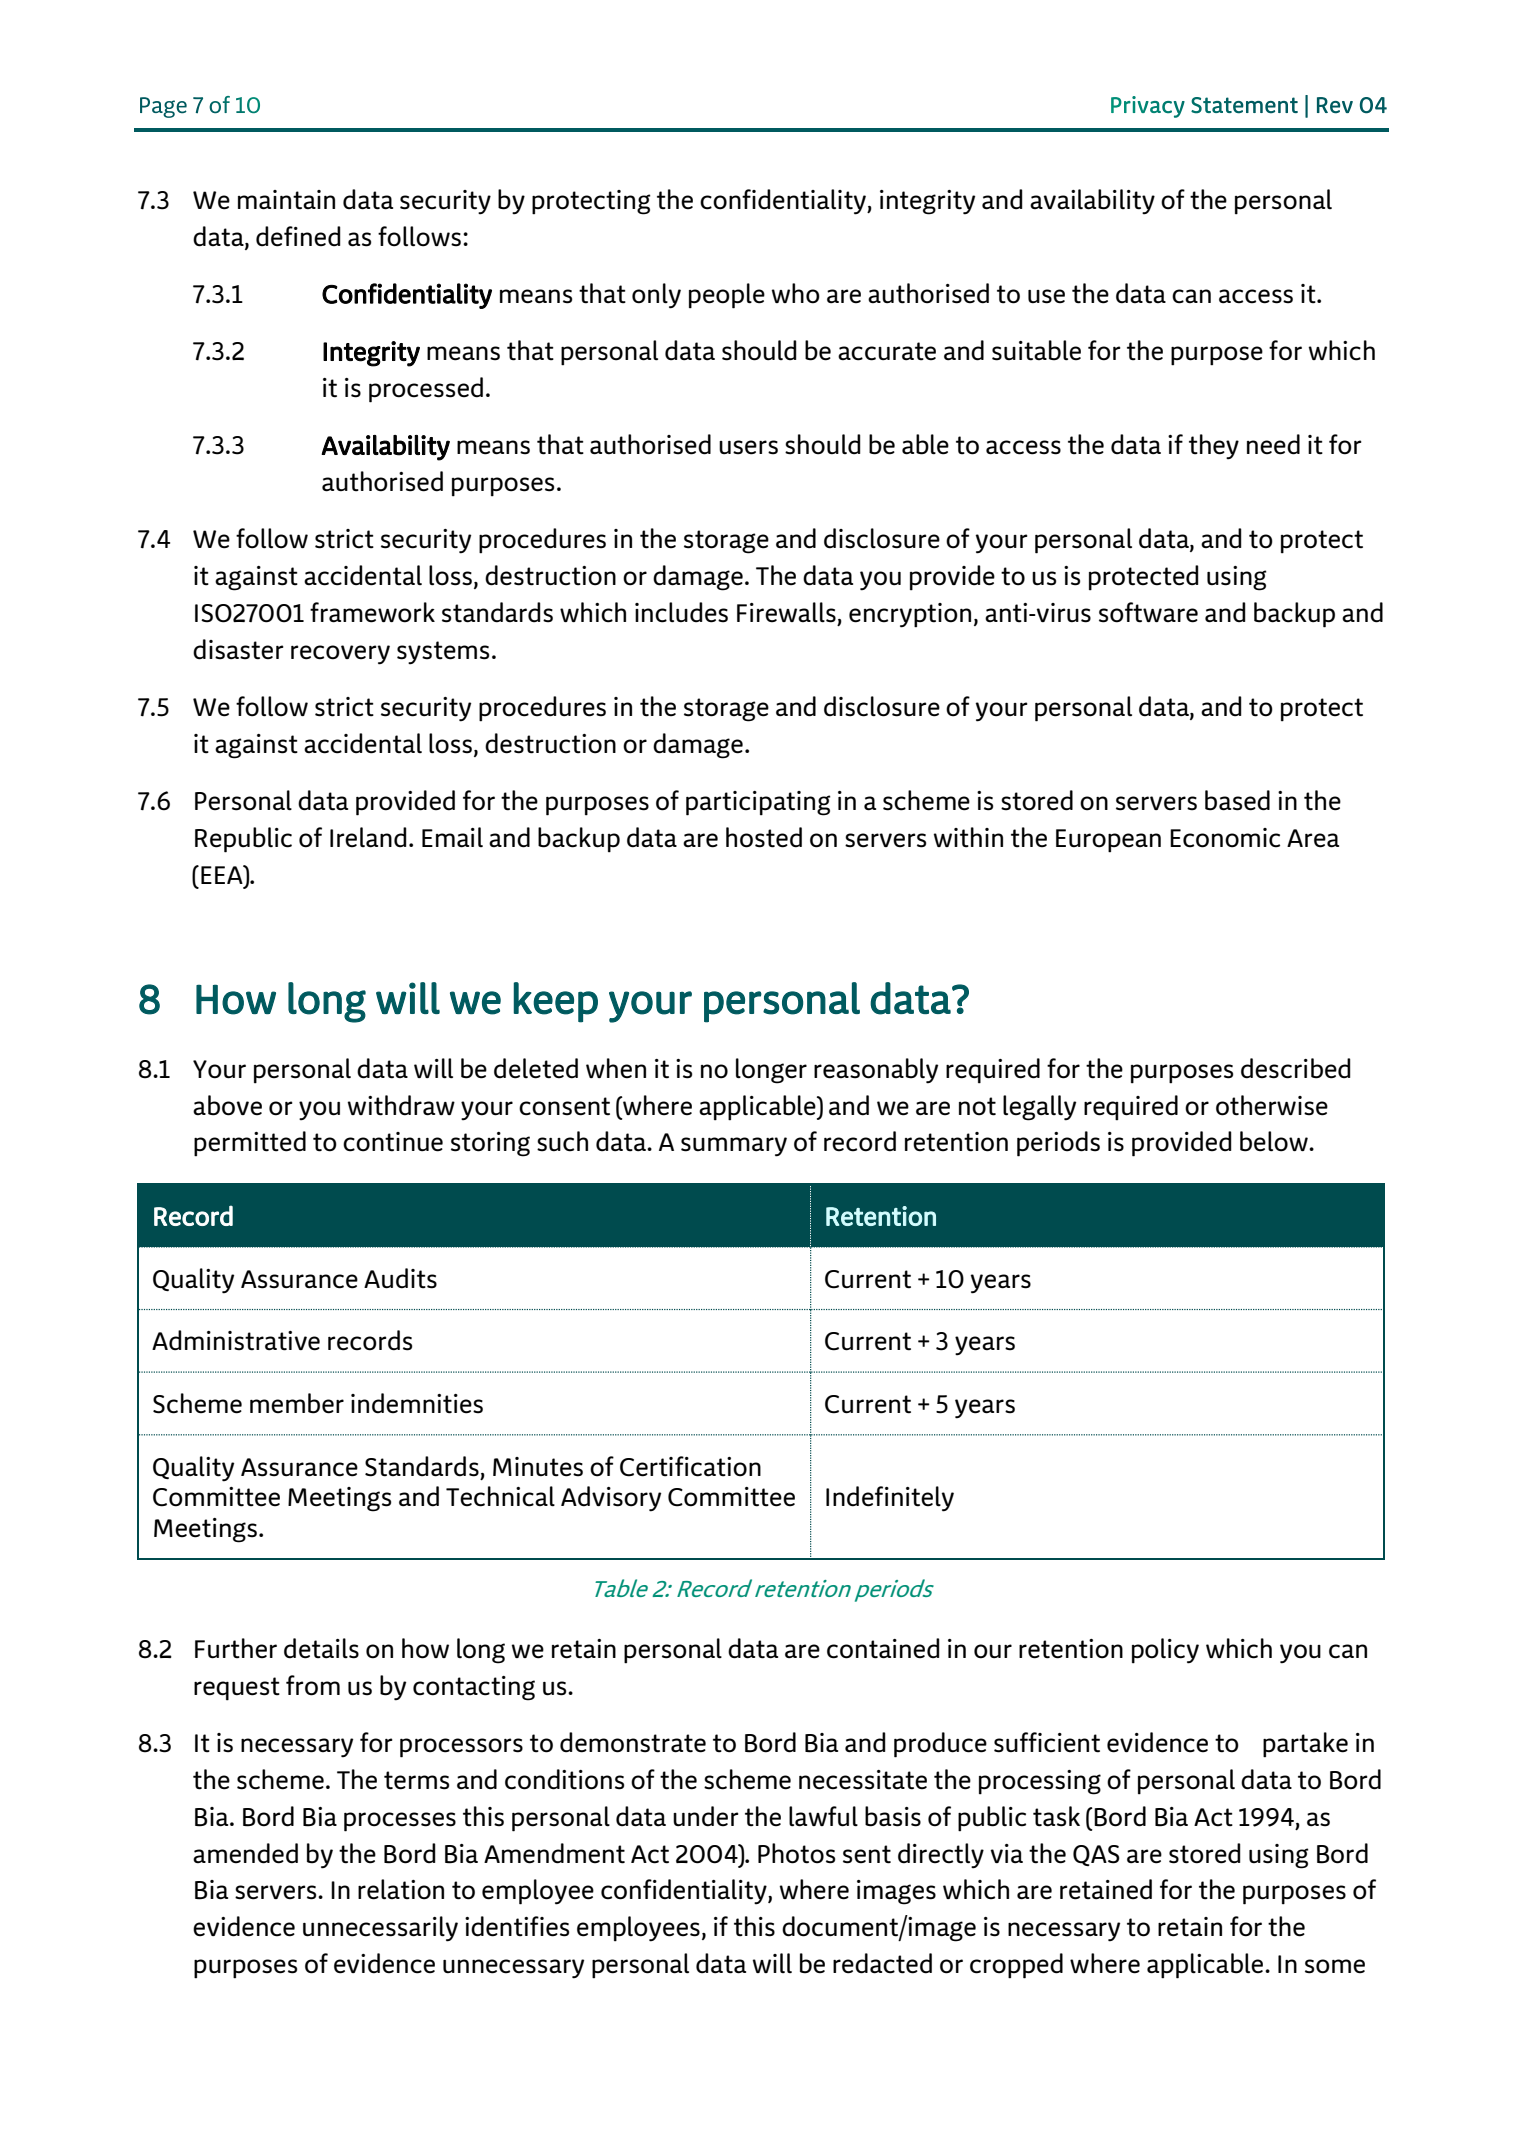 The image size is (1522, 2152). Describe the element at coordinates (380, 1929) in the screenshot. I see `unnecessarily` at that location.
